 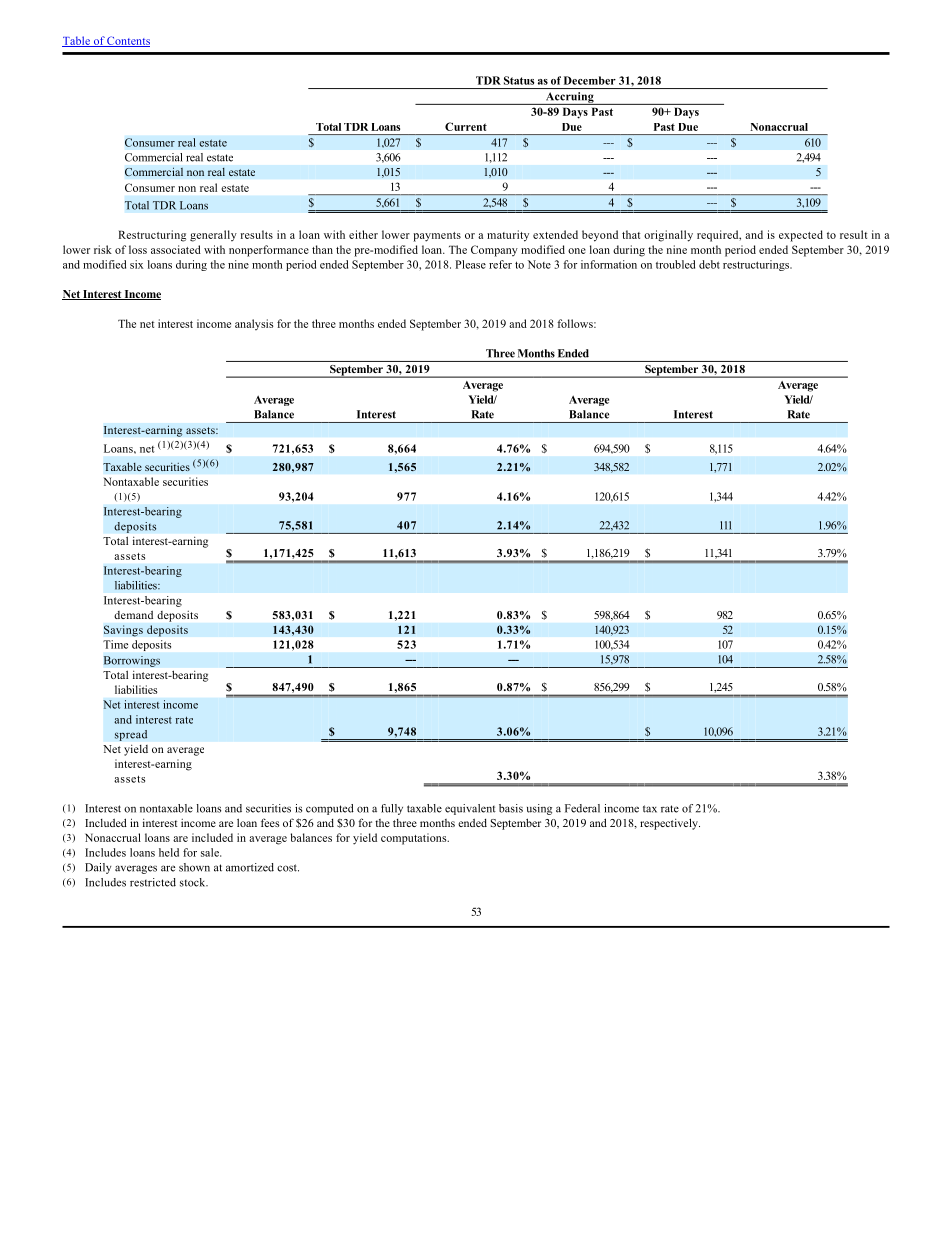 What do you see at coordinates (470, 809) in the screenshot?
I see `equivalent` at bounding box center [470, 809].
